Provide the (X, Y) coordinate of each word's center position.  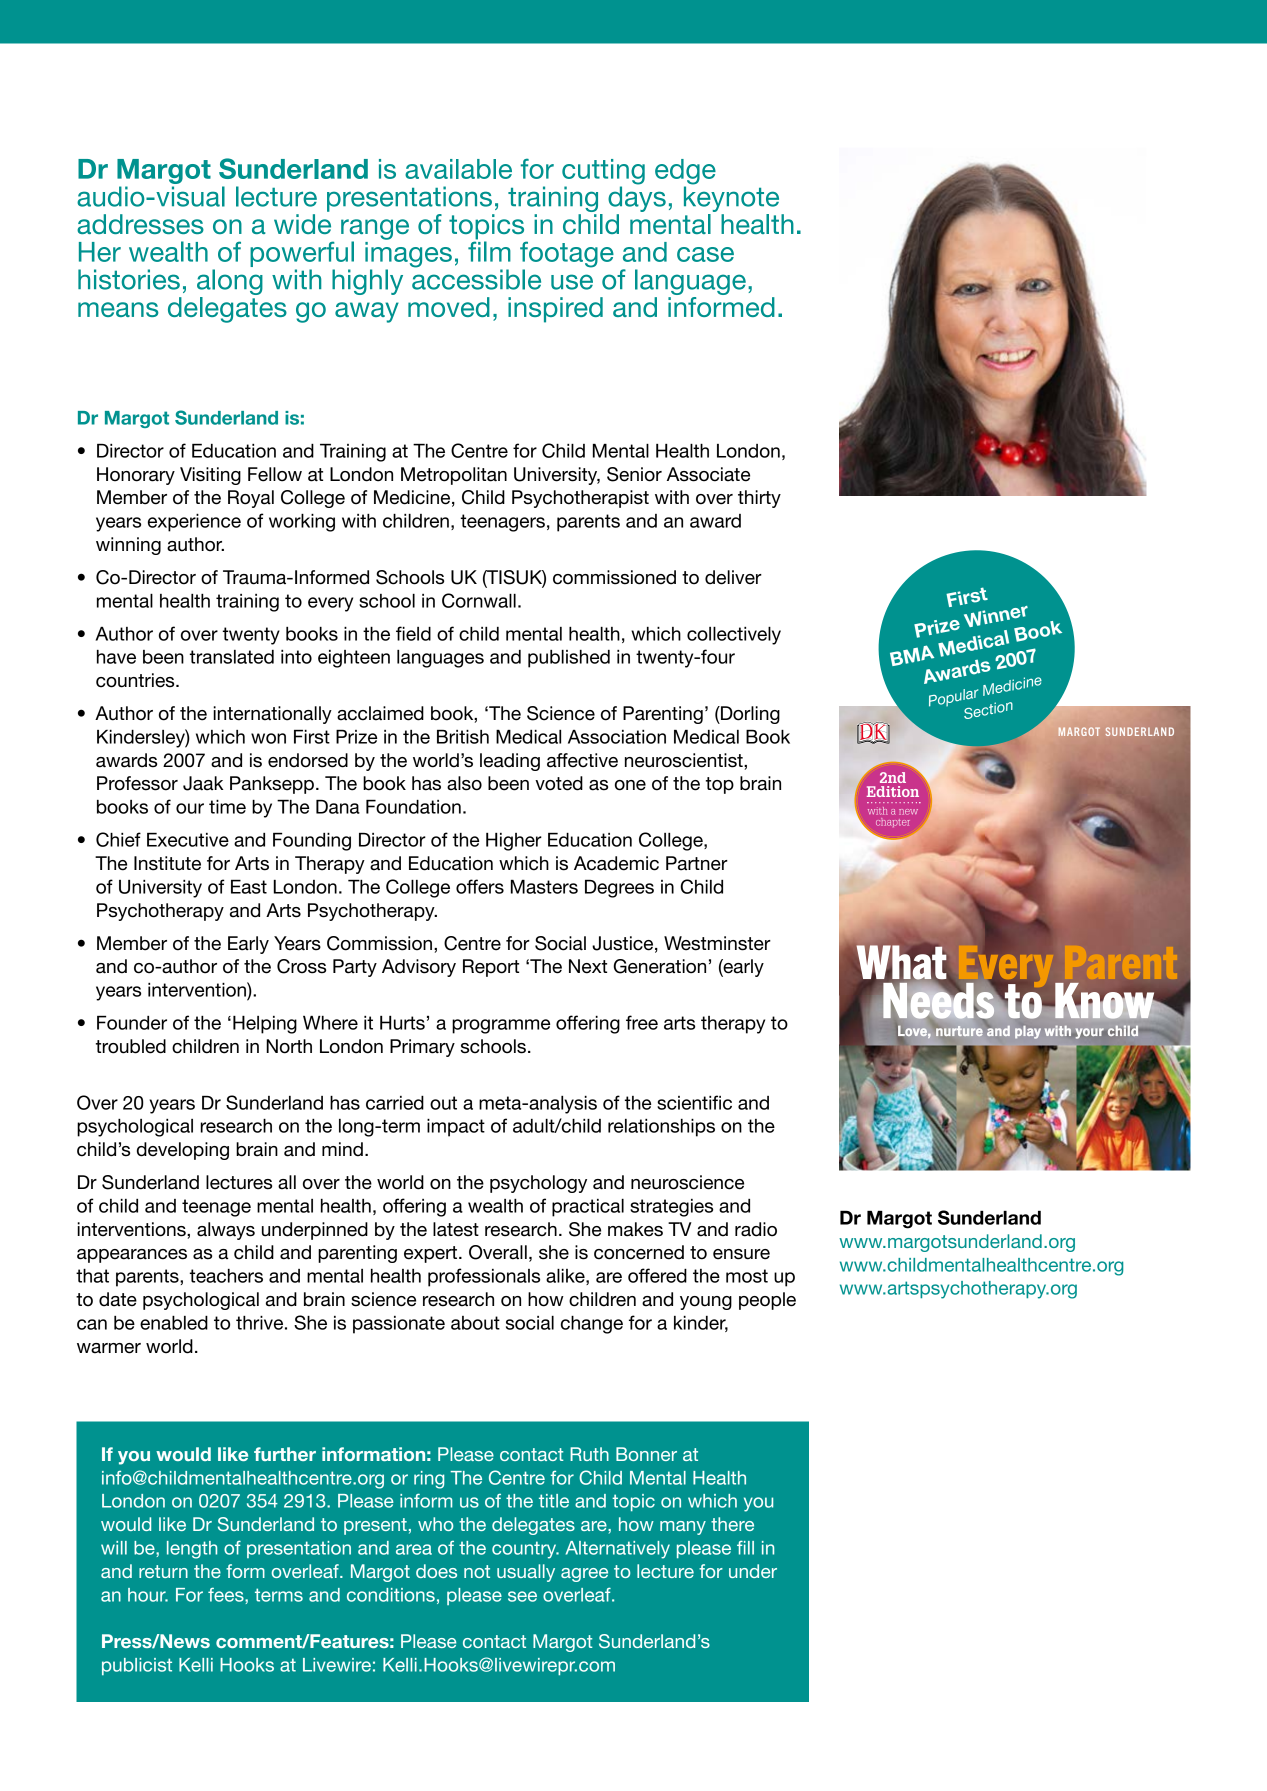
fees (227, 1596)
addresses (140, 224)
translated (232, 657)
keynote (731, 198)
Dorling (749, 715)
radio (756, 1229)
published (569, 659)
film (489, 250)
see (522, 1596)
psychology (538, 1184)
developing (183, 1151)
